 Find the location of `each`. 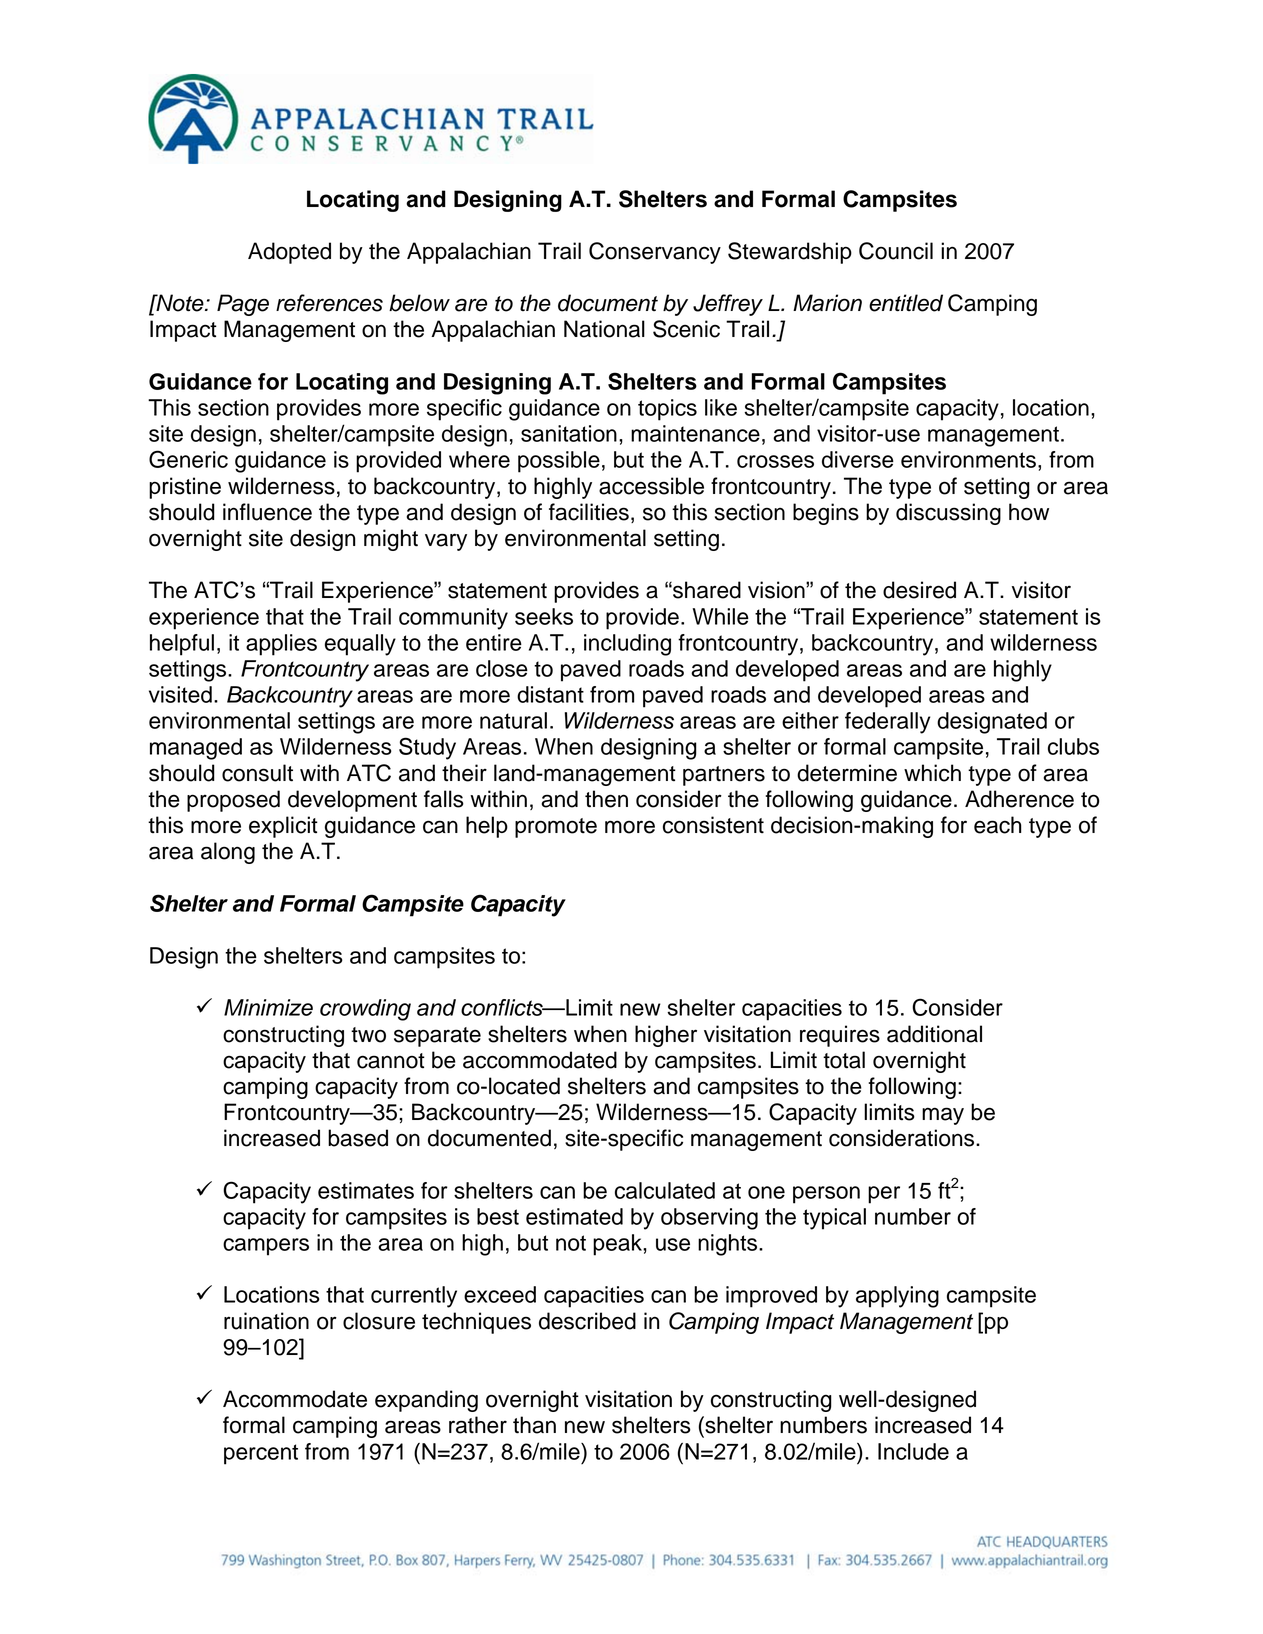

each is located at coordinates (997, 825).
